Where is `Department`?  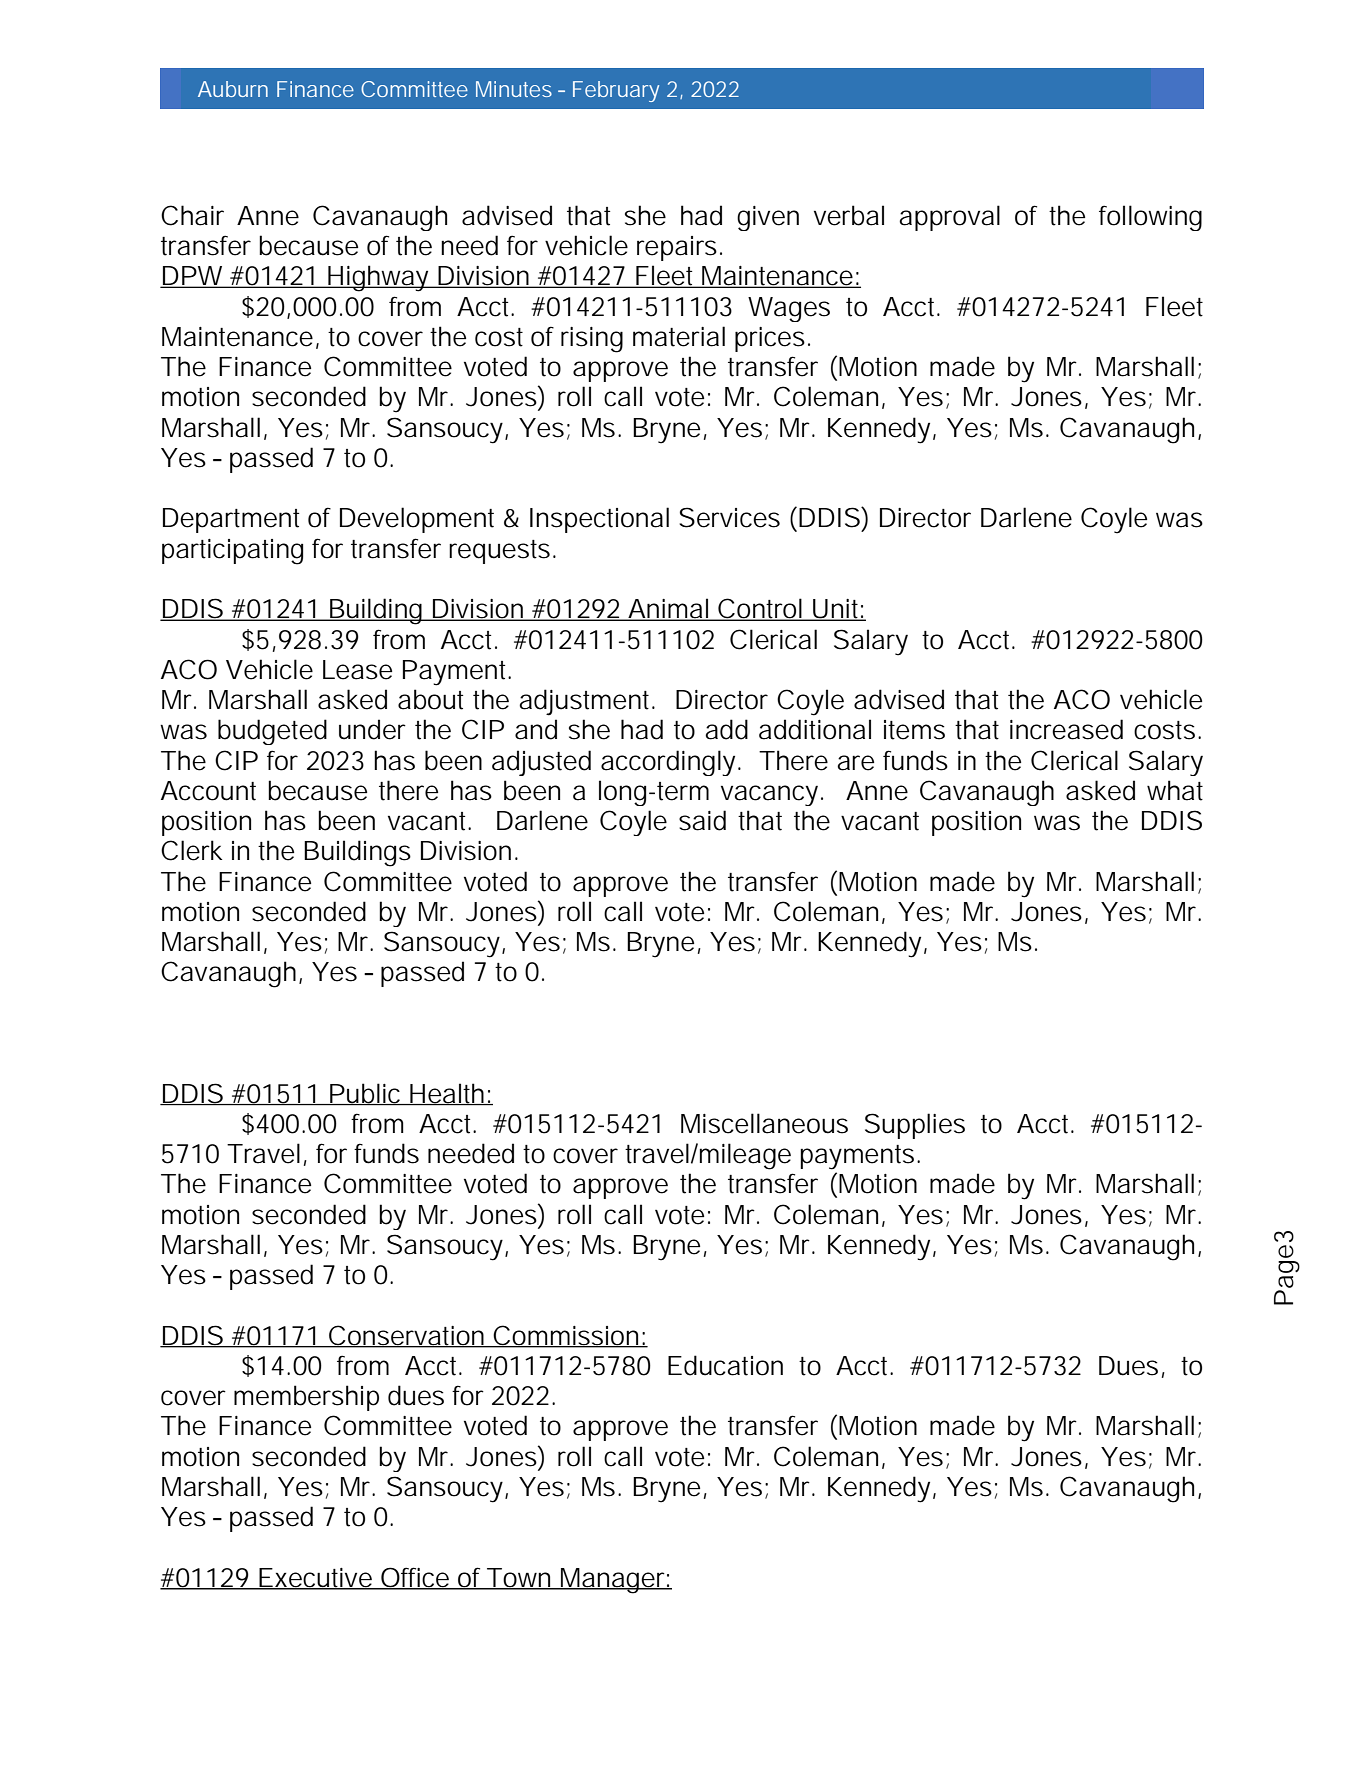 Department is located at coordinates (231, 520).
